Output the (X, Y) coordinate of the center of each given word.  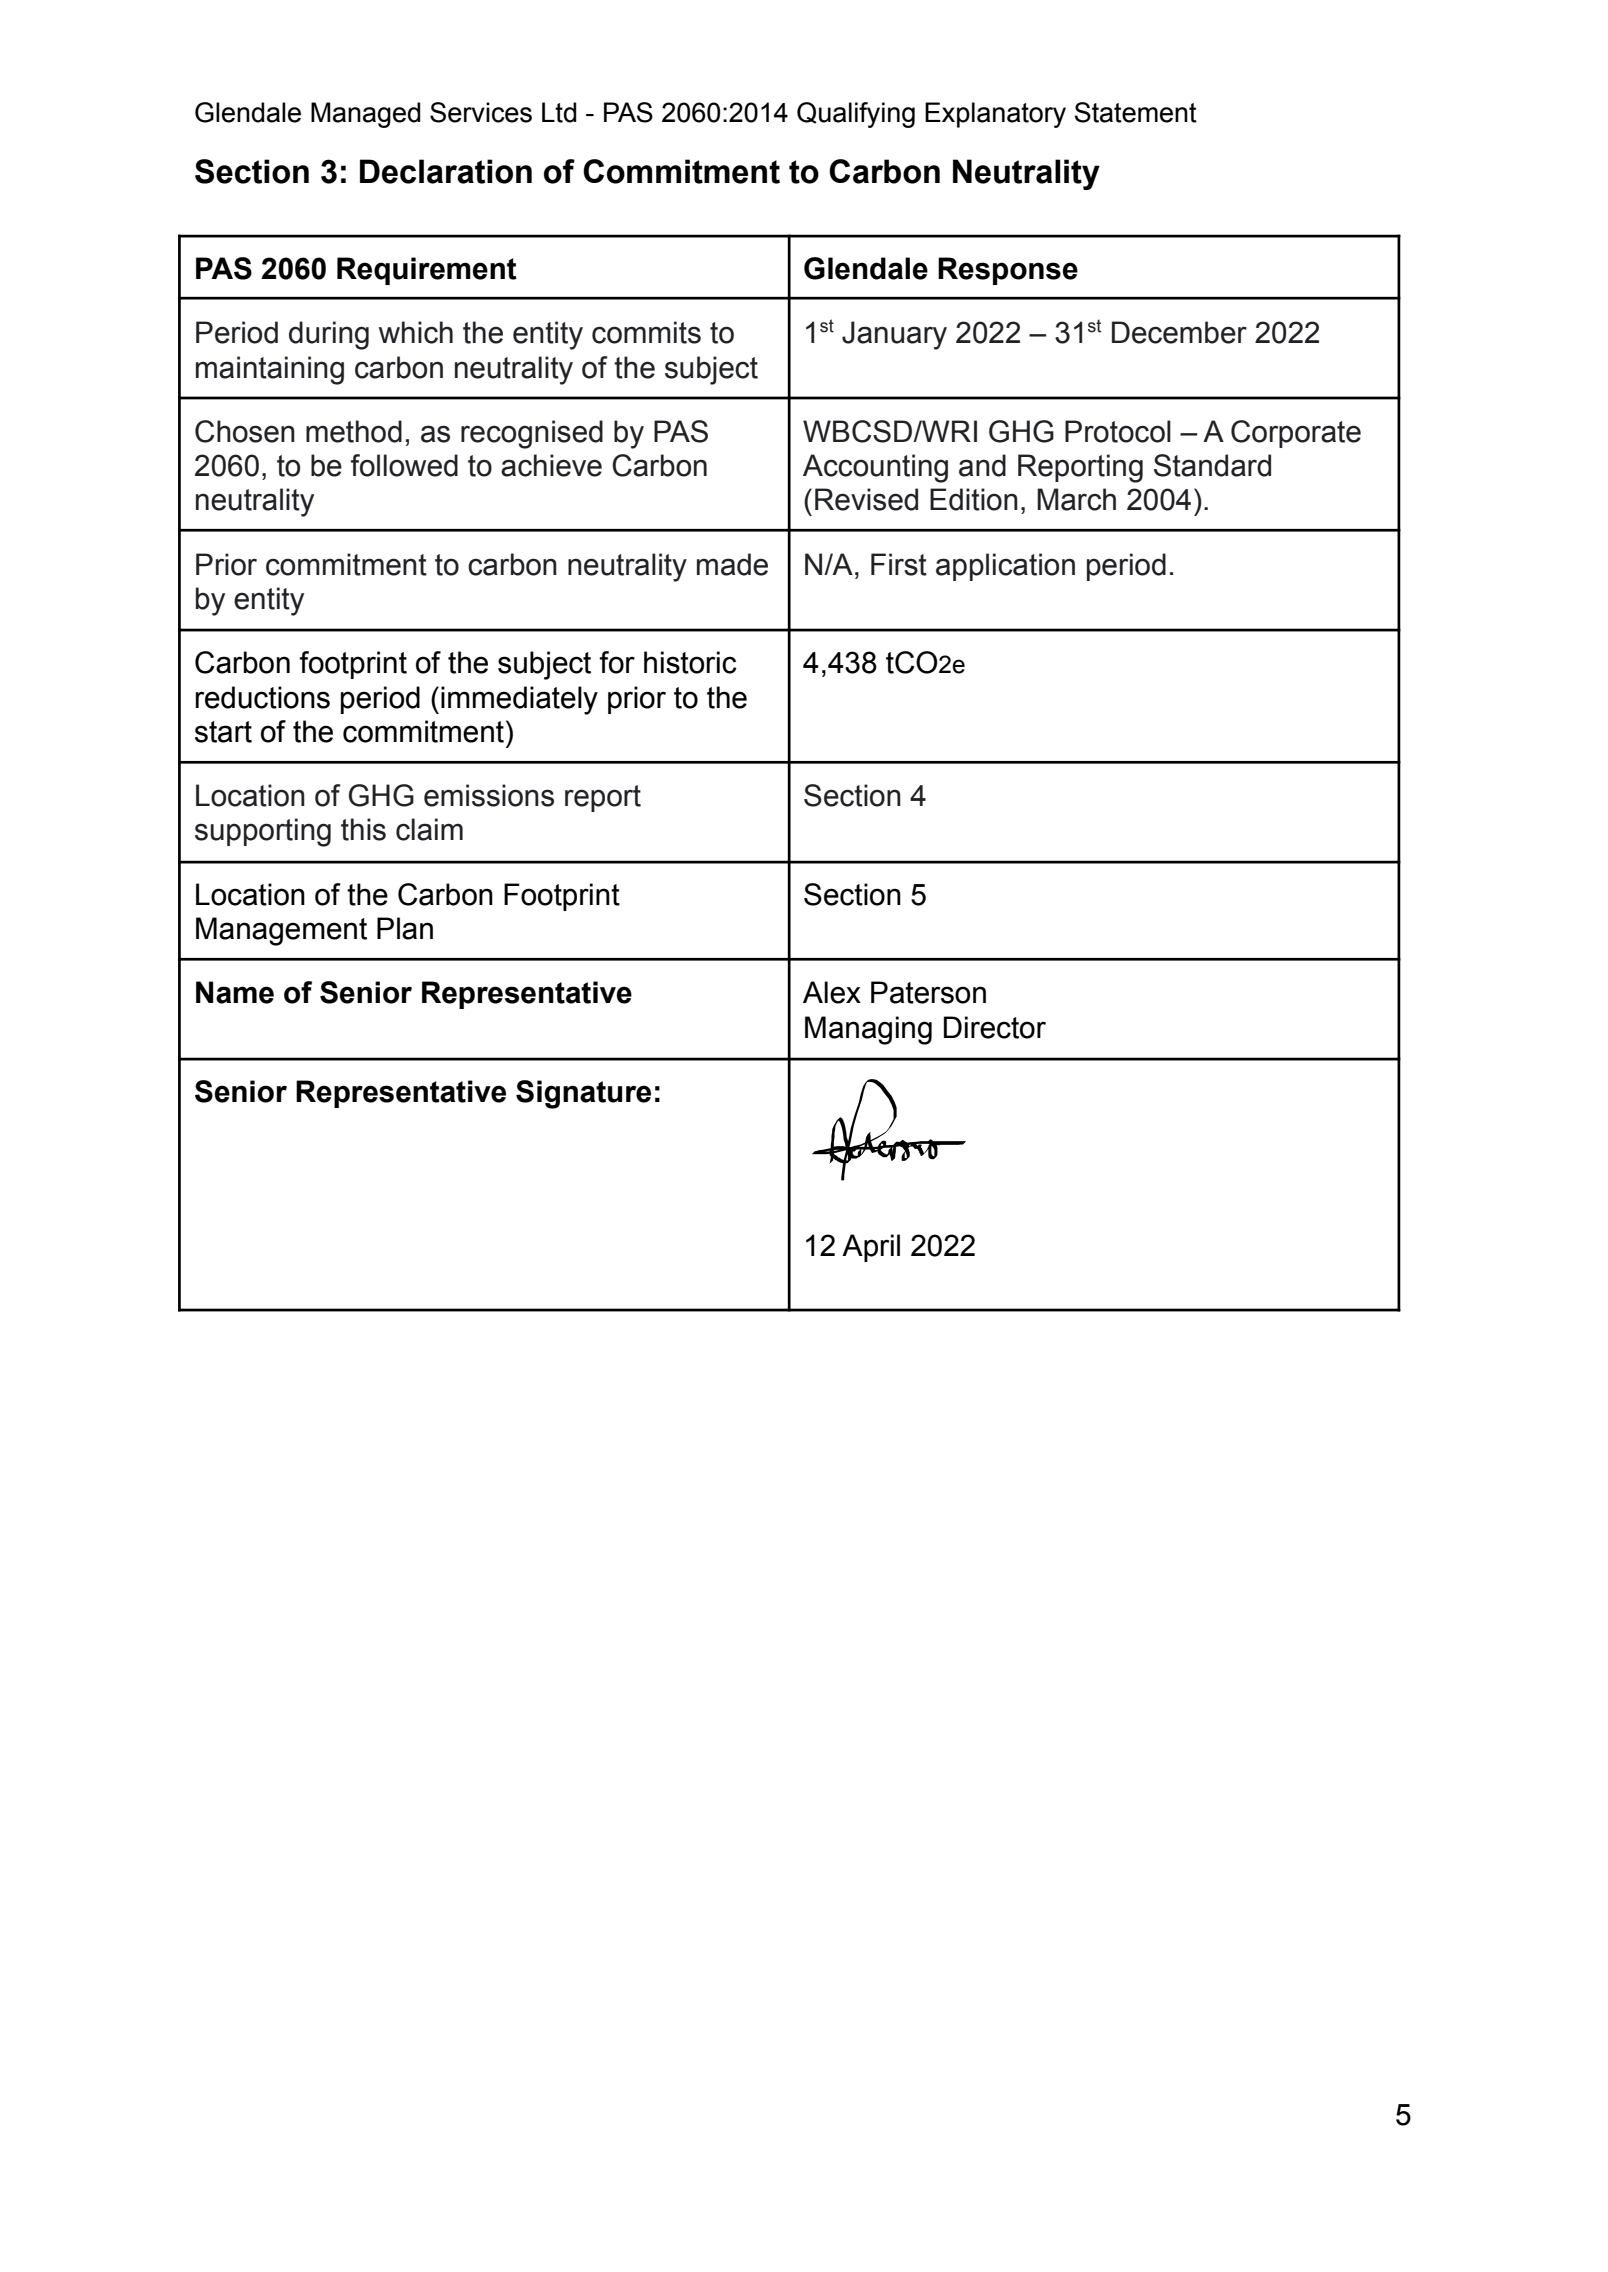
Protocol (1118, 431)
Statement (1136, 112)
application (1005, 567)
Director (995, 1027)
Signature (583, 1094)
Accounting (875, 468)
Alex (832, 992)
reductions (262, 697)
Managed (365, 115)
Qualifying (856, 115)
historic (690, 662)
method (354, 431)
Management (281, 931)
